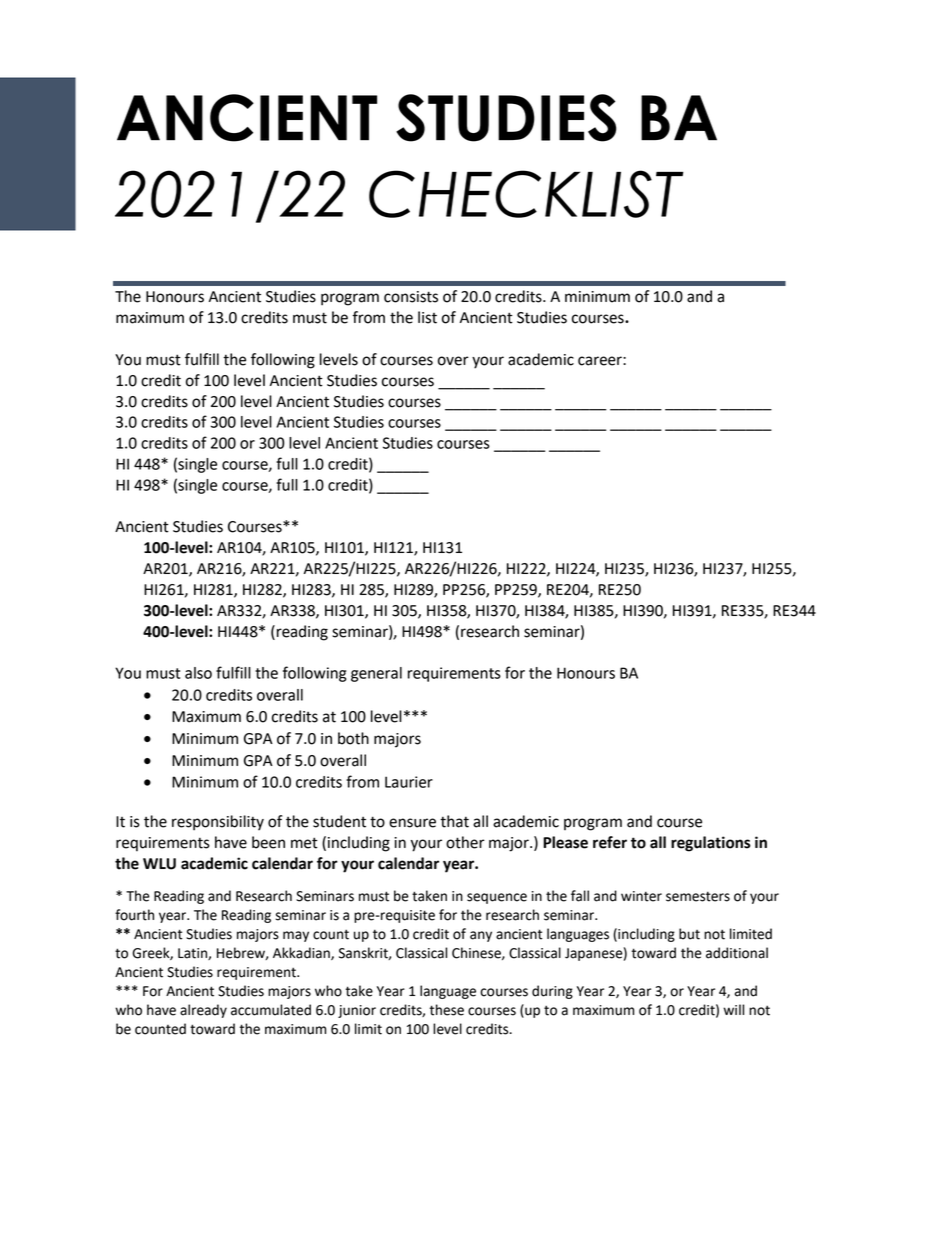 The image size is (952, 1233). I want to click on refer, so click(610, 842).
